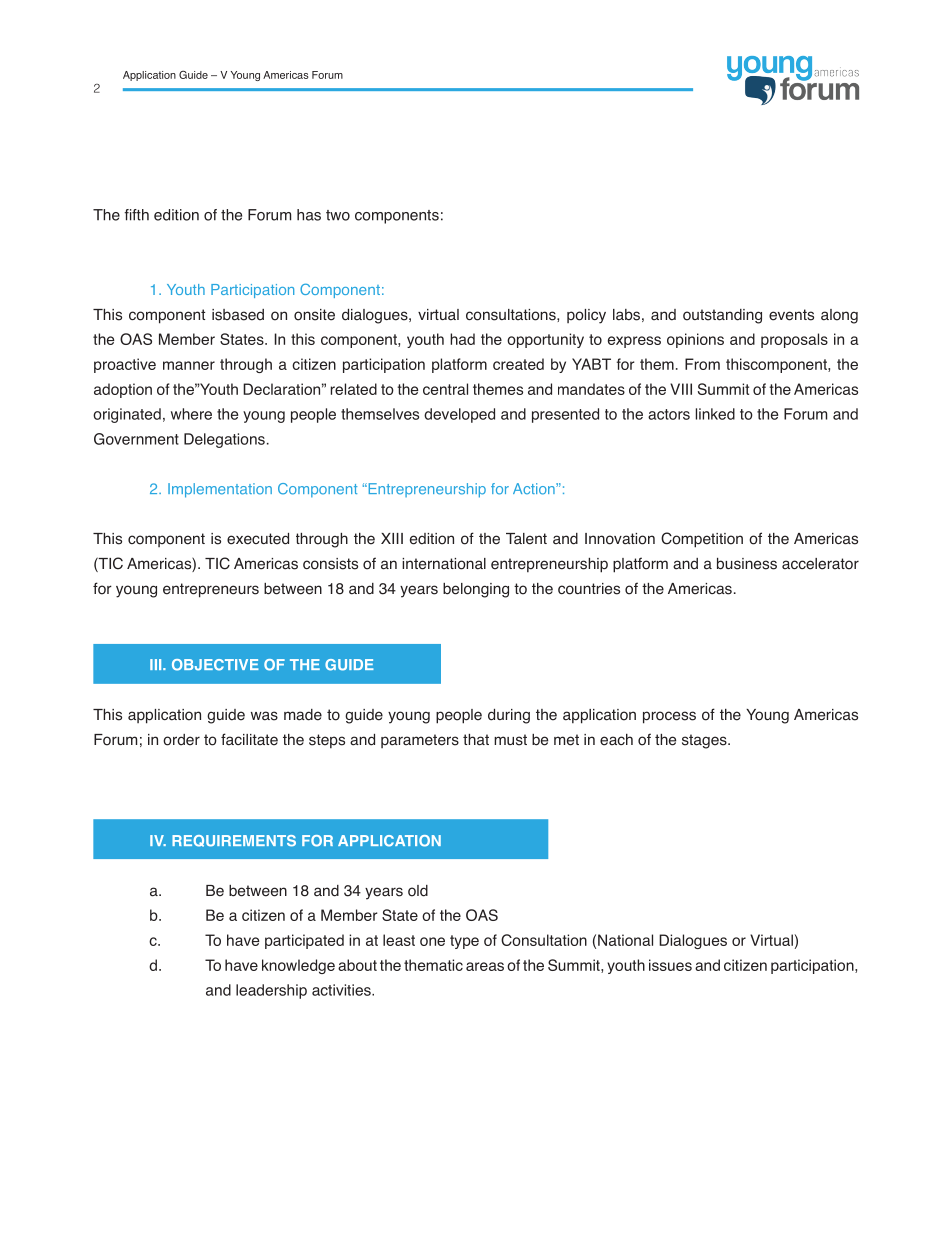 Image resolution: width=952 pixels, height=1233 pixels. Describe the element at coordinates (220, 490) in the screenshot. I see `Implementation` at that location.
